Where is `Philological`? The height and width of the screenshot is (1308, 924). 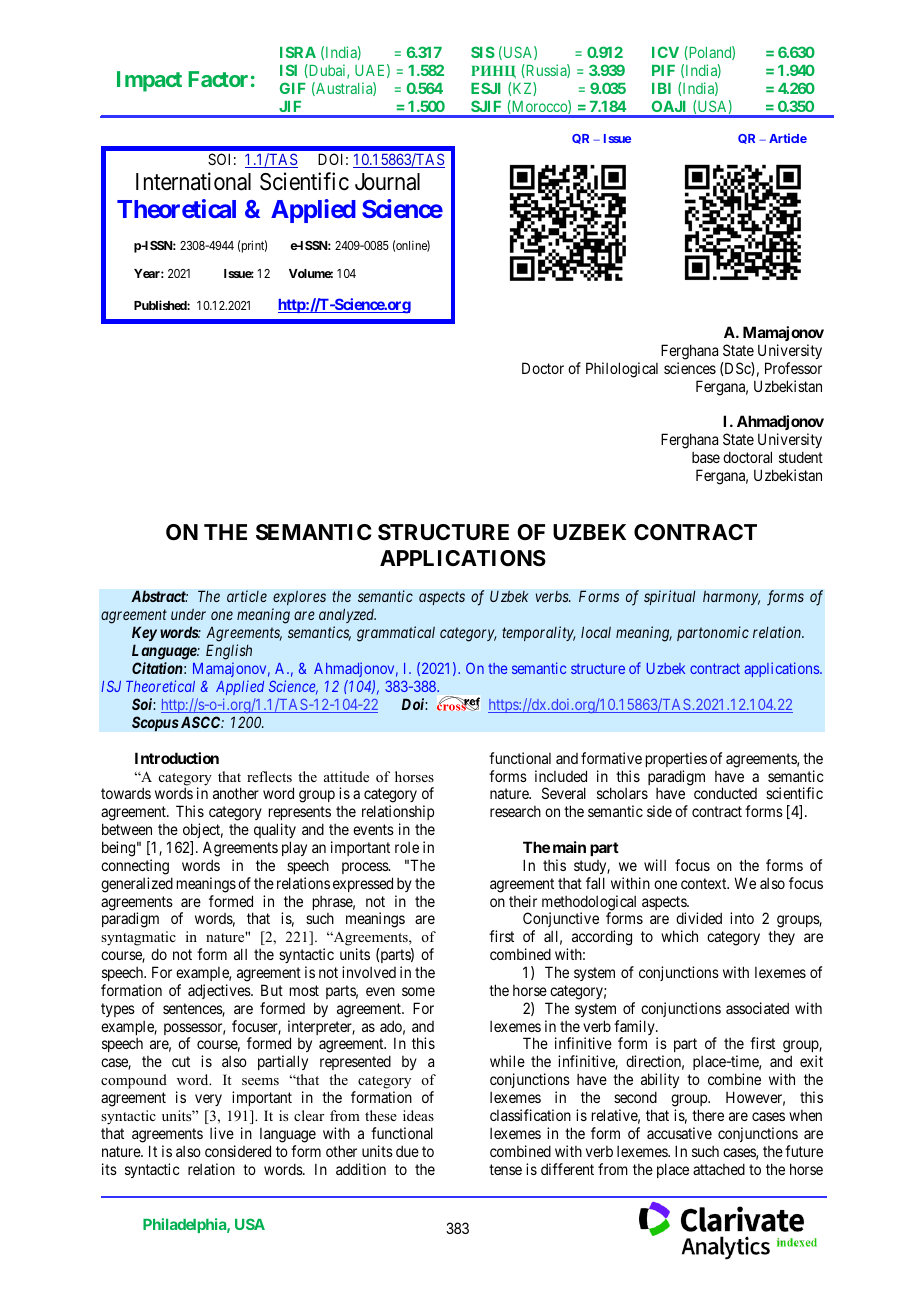 Philological is located at coordinates (622, 370).
